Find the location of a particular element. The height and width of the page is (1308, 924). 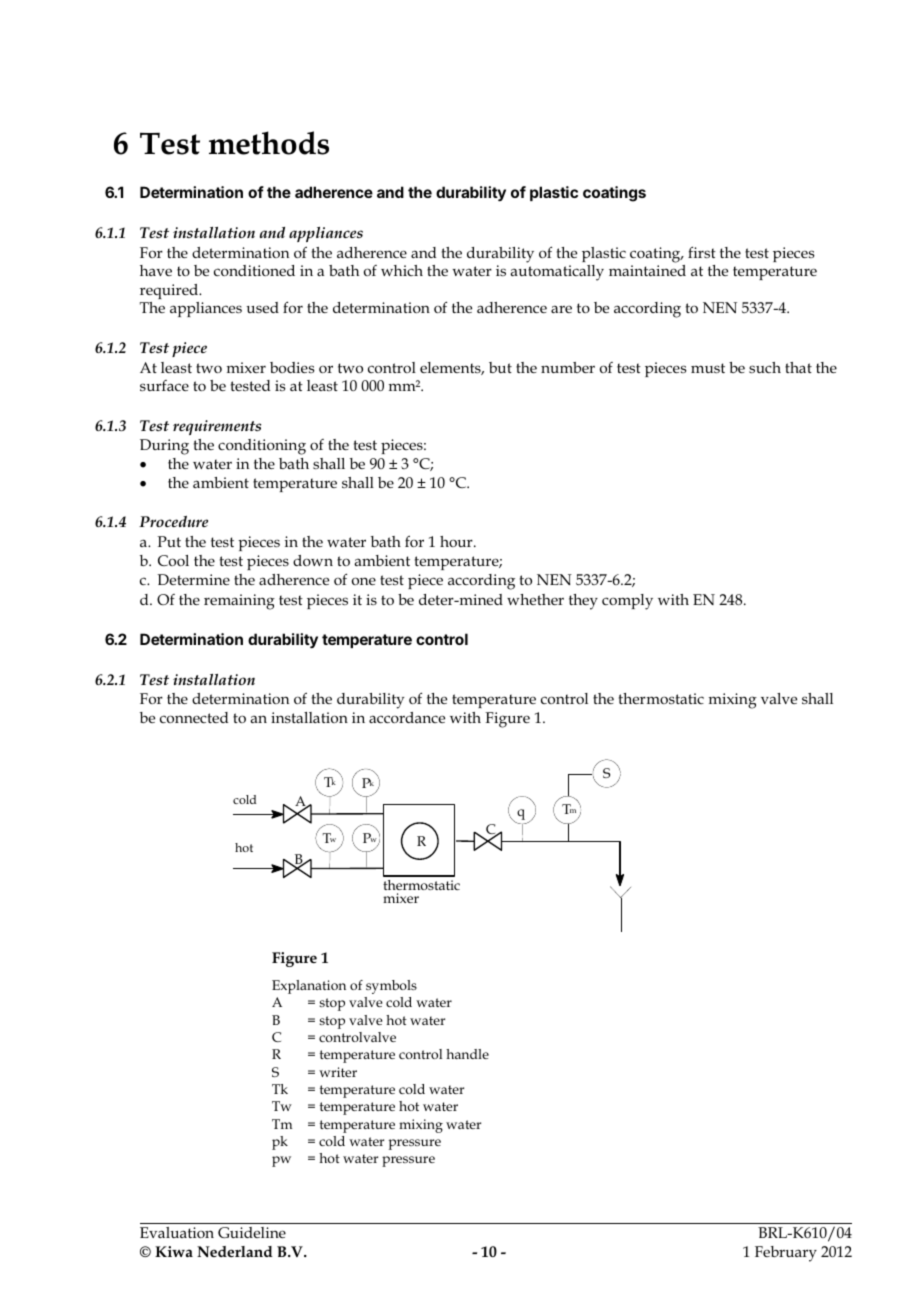

comply is located at coordinates (627, 602).
